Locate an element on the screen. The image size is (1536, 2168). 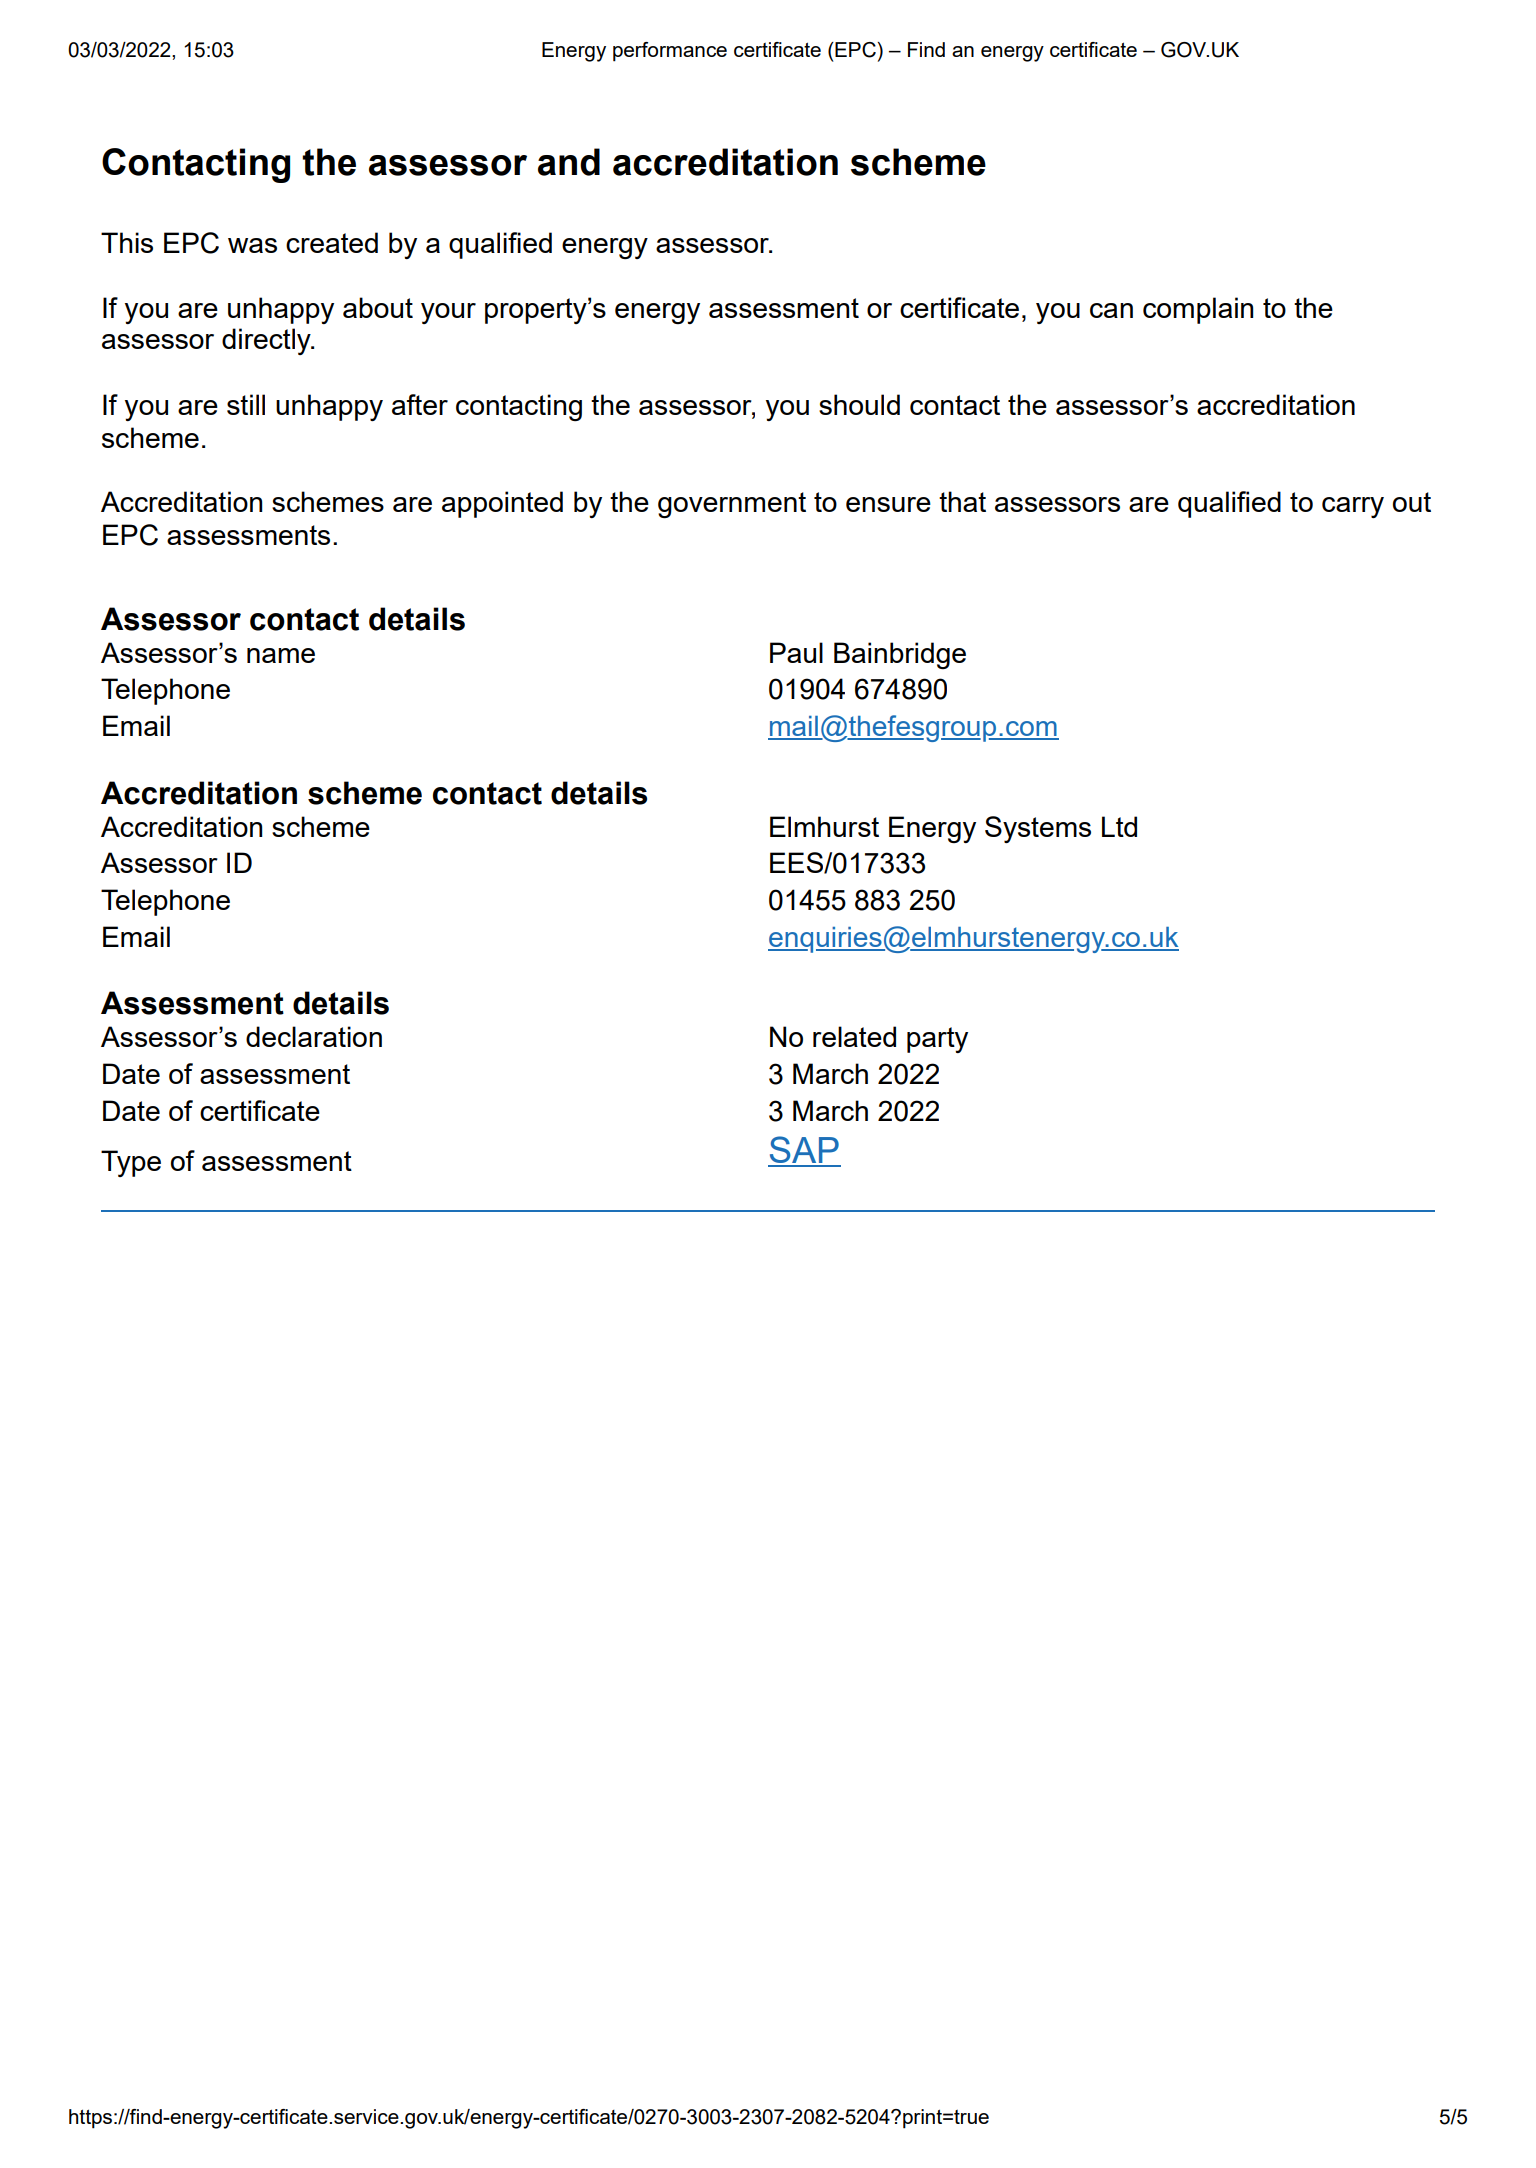
SAP is located at coordinates (804, 1151).
